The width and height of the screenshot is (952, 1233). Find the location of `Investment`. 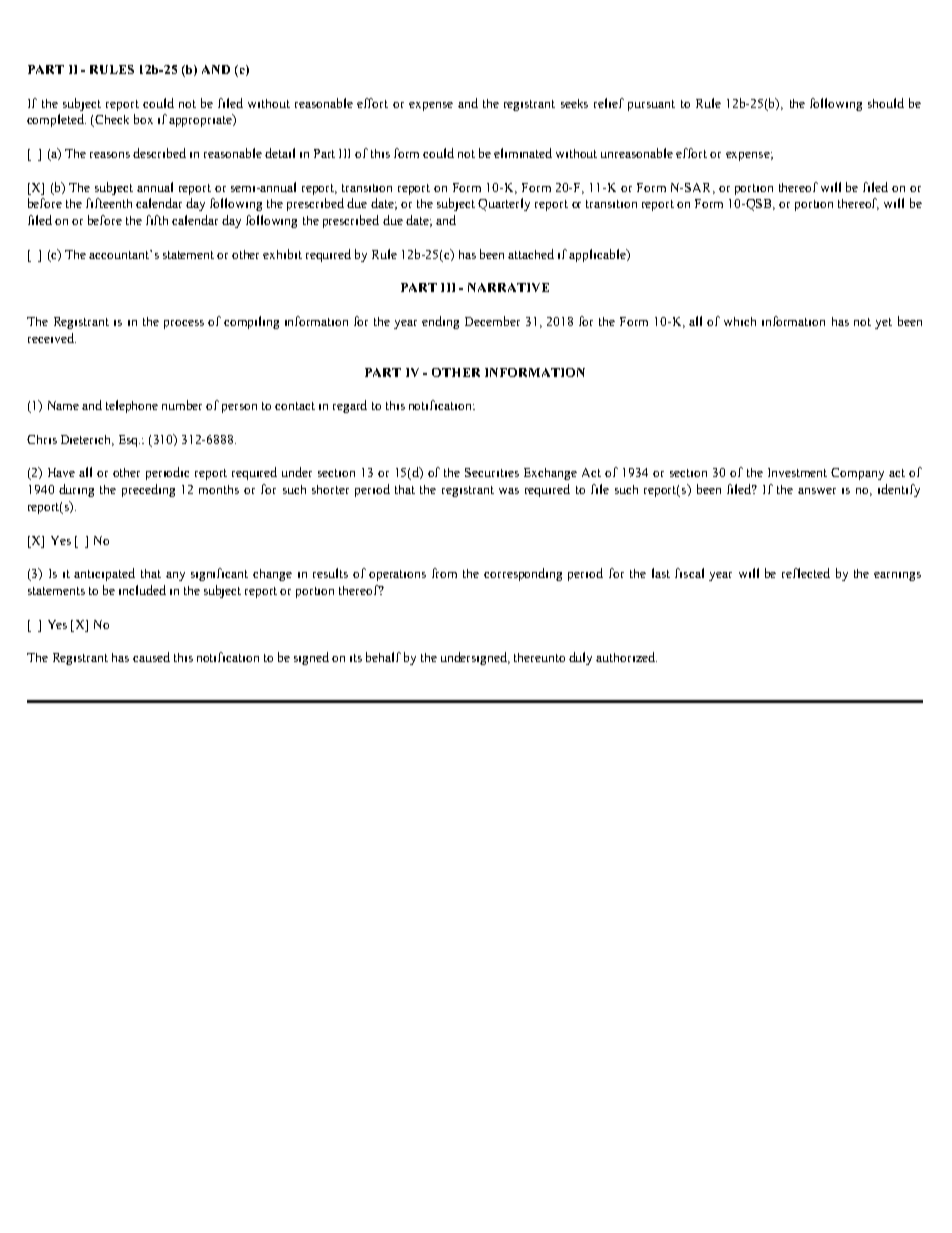

Investment is located at coordinates (797, 472).
